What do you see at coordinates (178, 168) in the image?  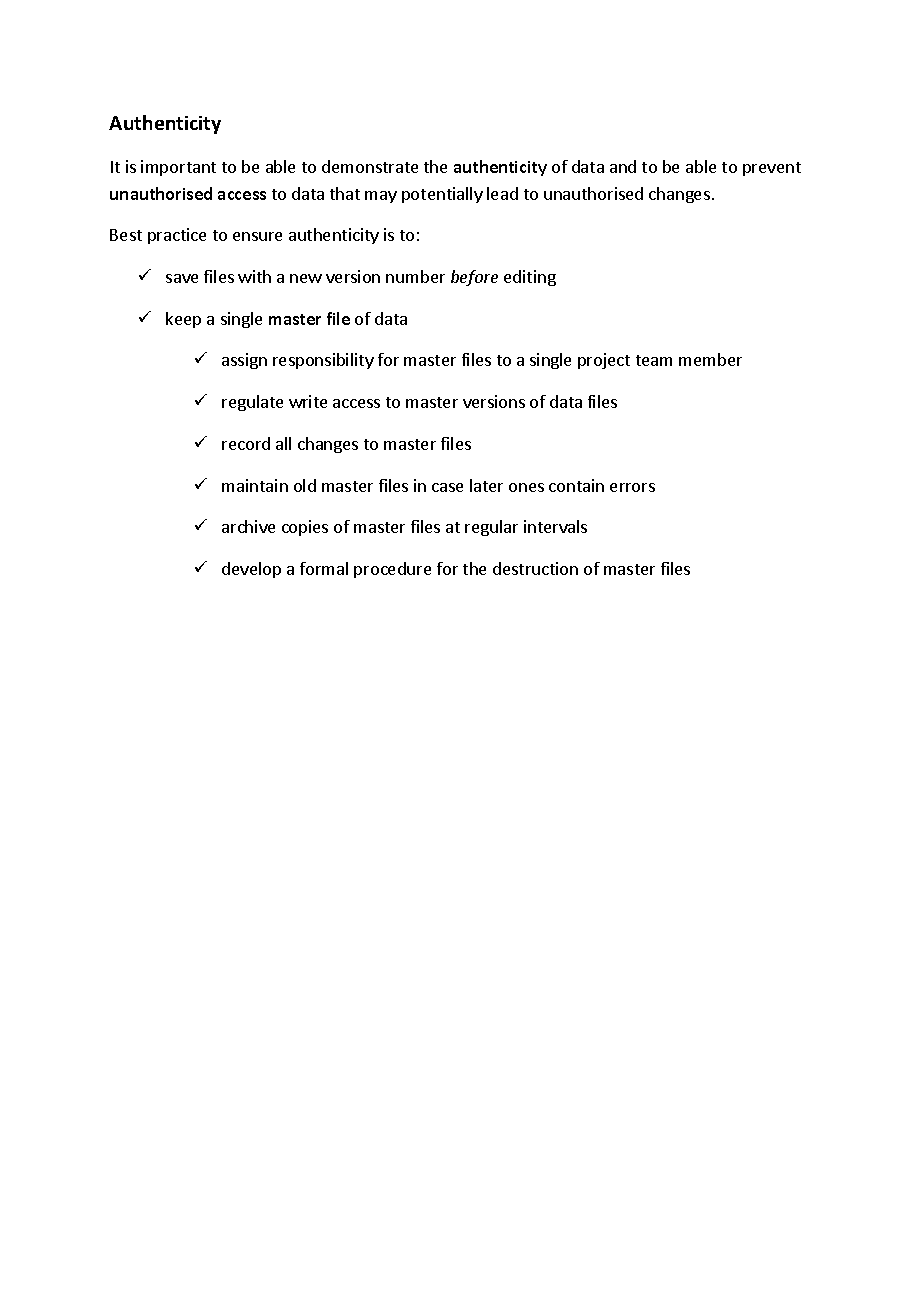 I see `important` at bounding box center [178, 168].
